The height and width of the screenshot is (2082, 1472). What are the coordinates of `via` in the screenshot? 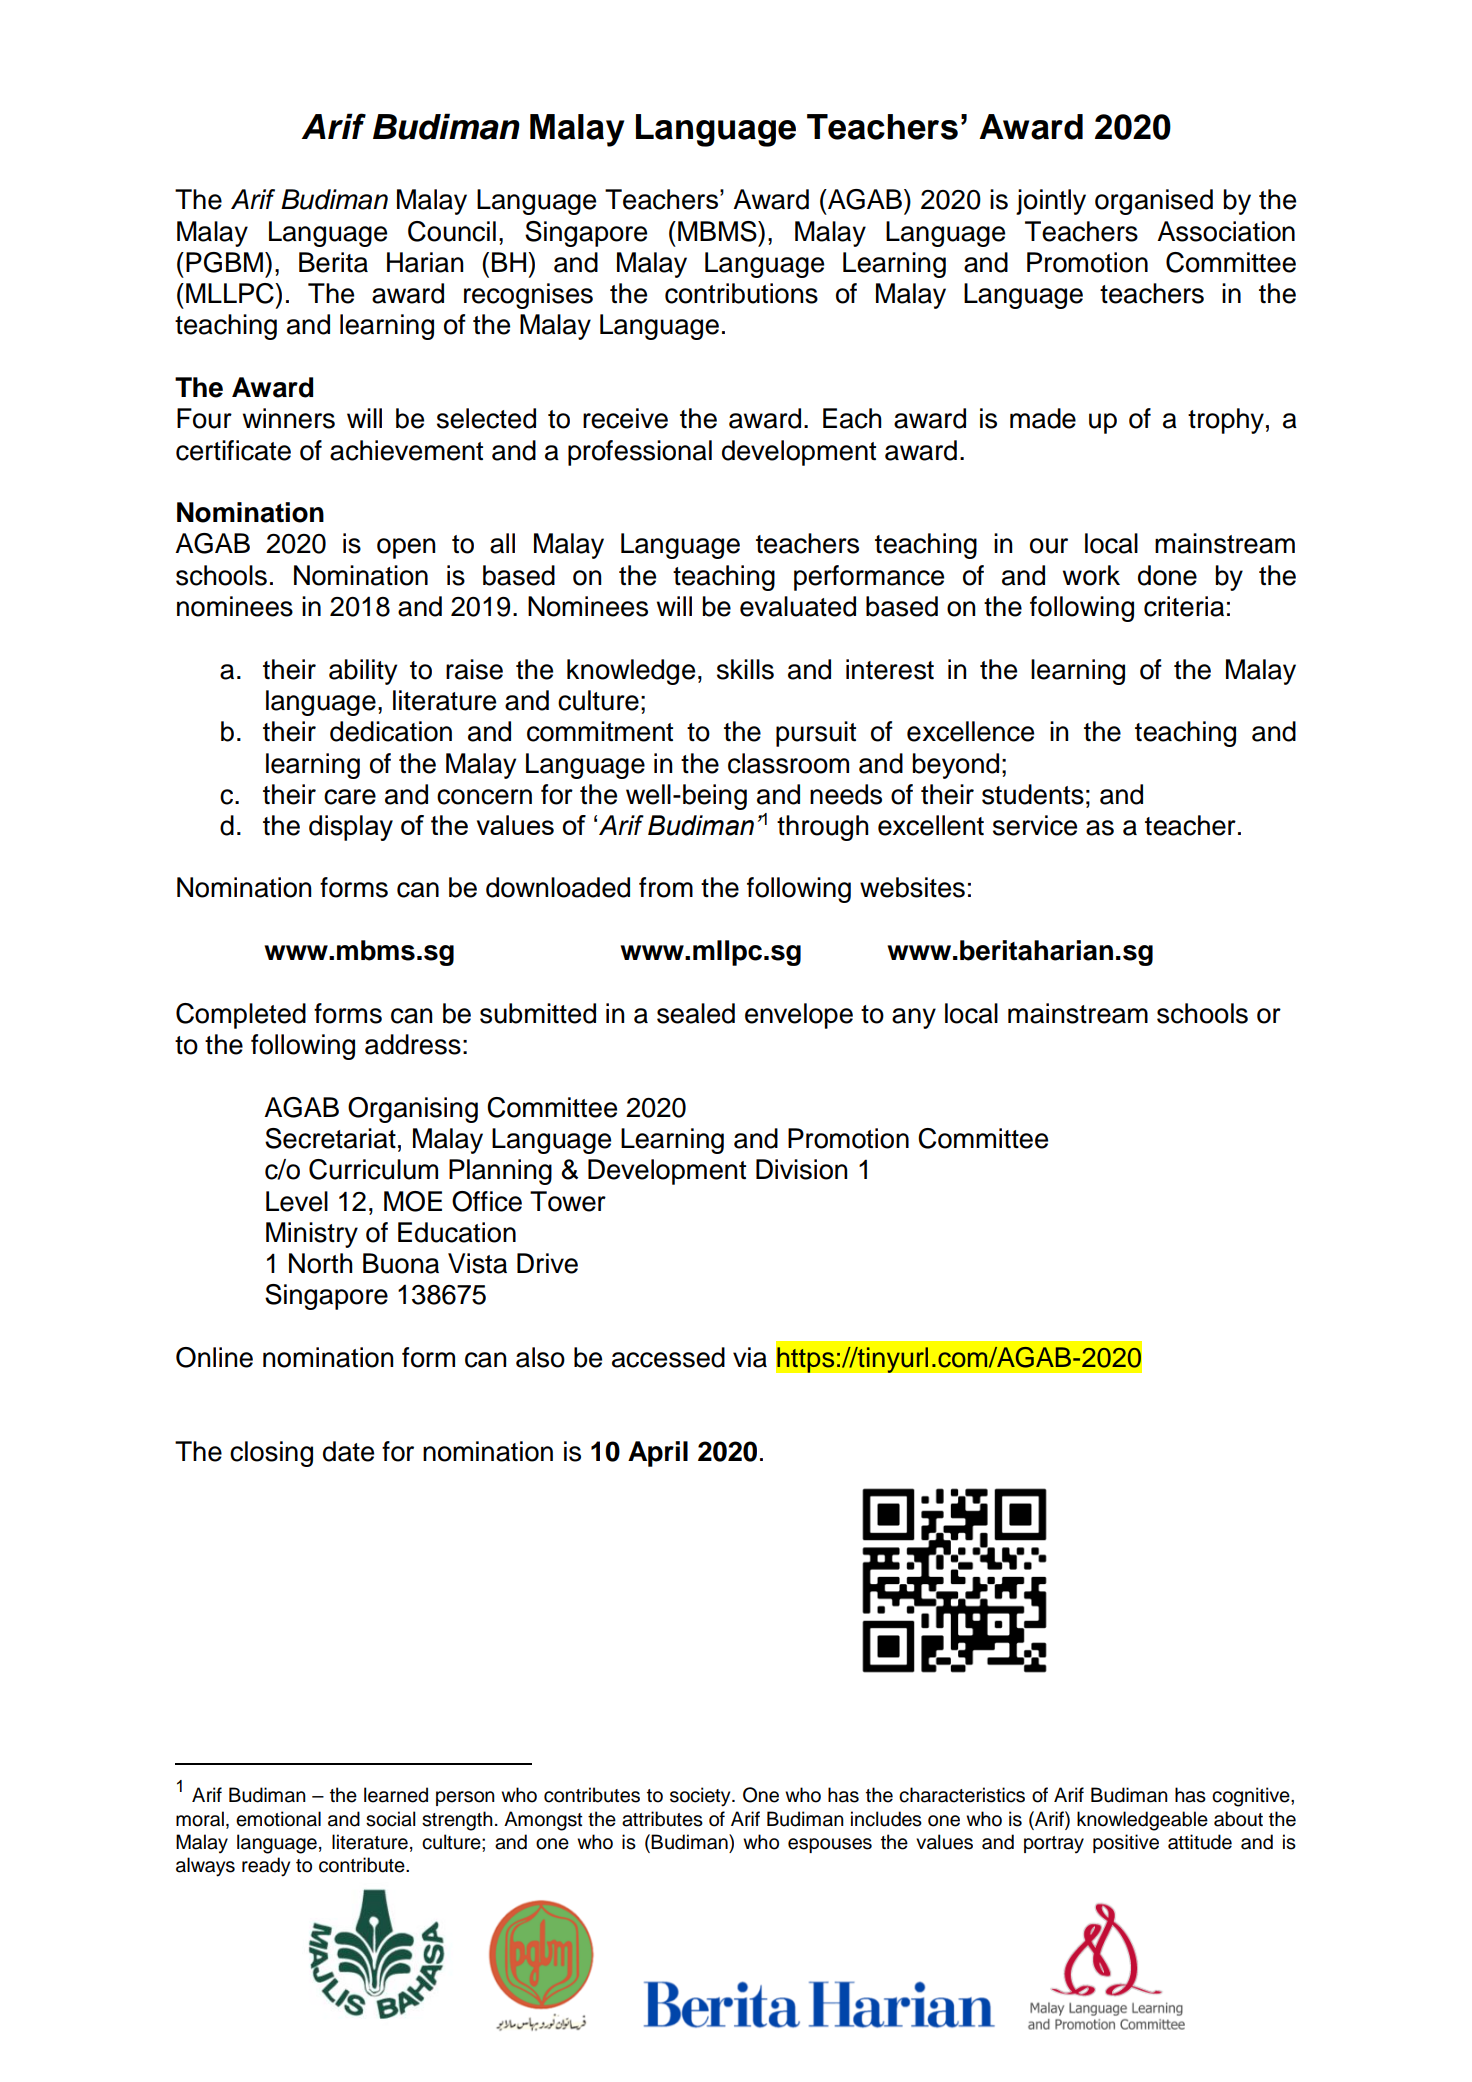 It's located at (750, 1357).
